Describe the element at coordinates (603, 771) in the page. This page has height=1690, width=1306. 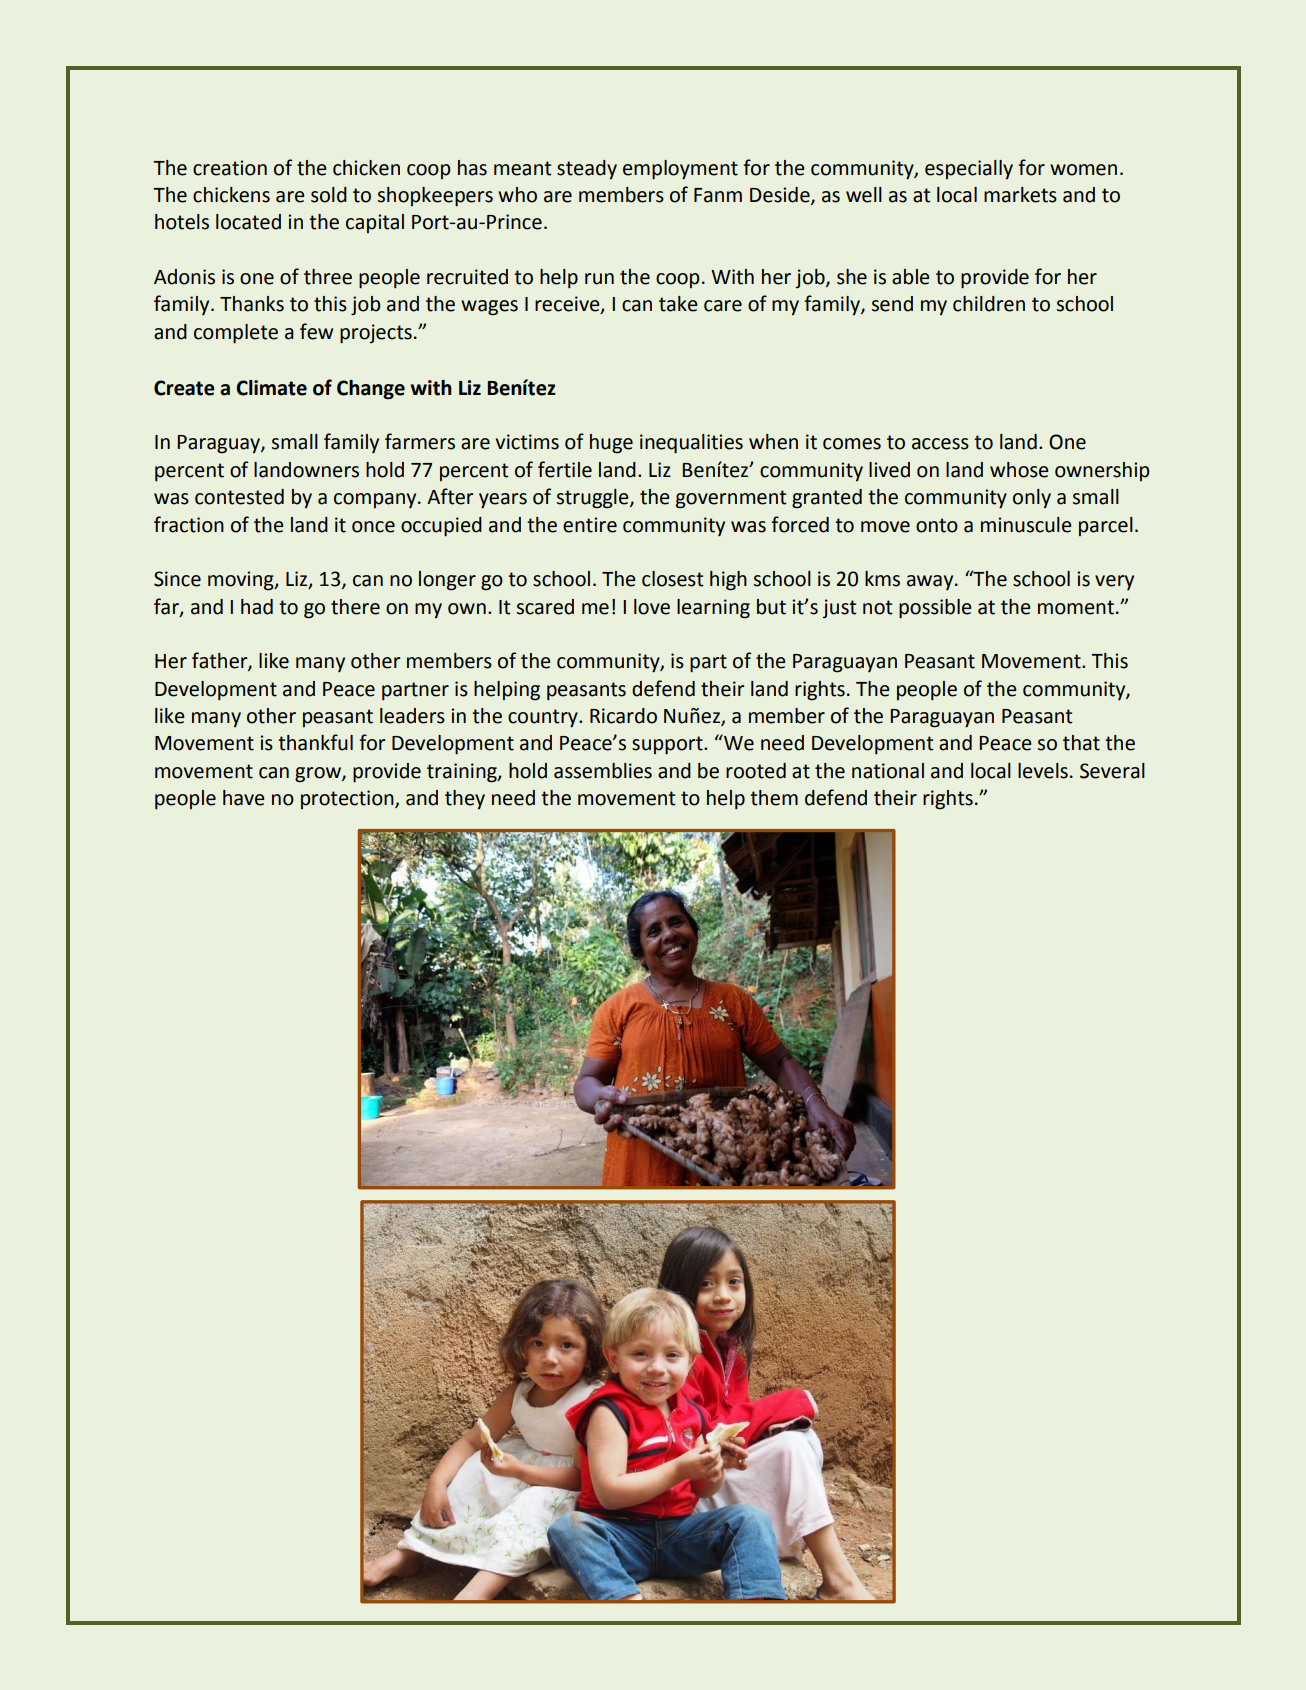
I see `assemblies` at that location.
